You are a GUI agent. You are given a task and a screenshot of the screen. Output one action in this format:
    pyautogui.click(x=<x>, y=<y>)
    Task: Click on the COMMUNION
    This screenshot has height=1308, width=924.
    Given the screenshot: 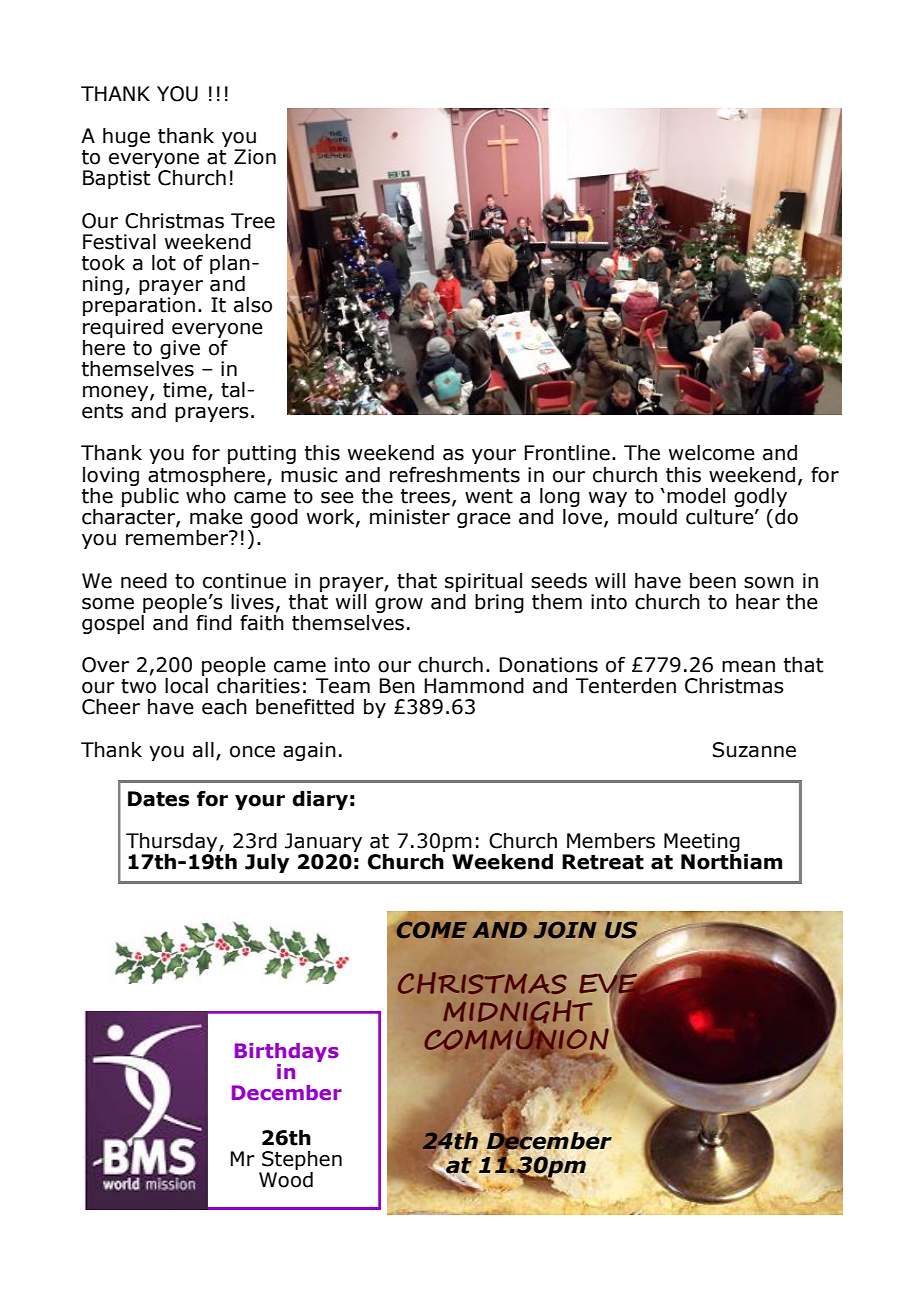 What is the action you would take?
    pyautogui.click(x=518, y=1039)
